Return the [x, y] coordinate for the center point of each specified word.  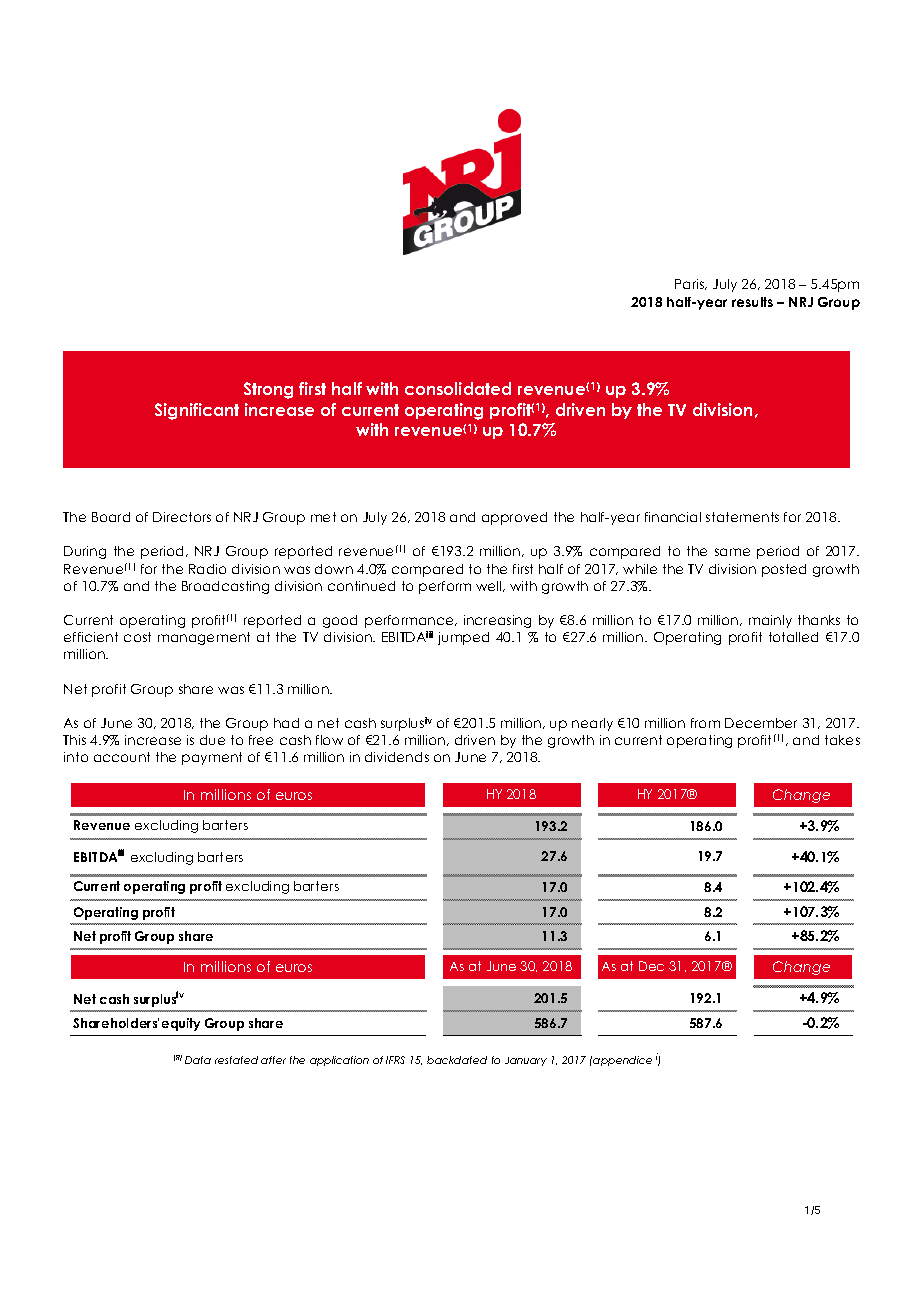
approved [514, 518]
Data [198, 1060]
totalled [793, 637]
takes [842, 740]
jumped [463, 638]
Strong [268, 390]
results [752, 302]
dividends [397, 757]
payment [212, 758]
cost [137, 637]
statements [742, 517]
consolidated [458, 388]
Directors [182, 517]
